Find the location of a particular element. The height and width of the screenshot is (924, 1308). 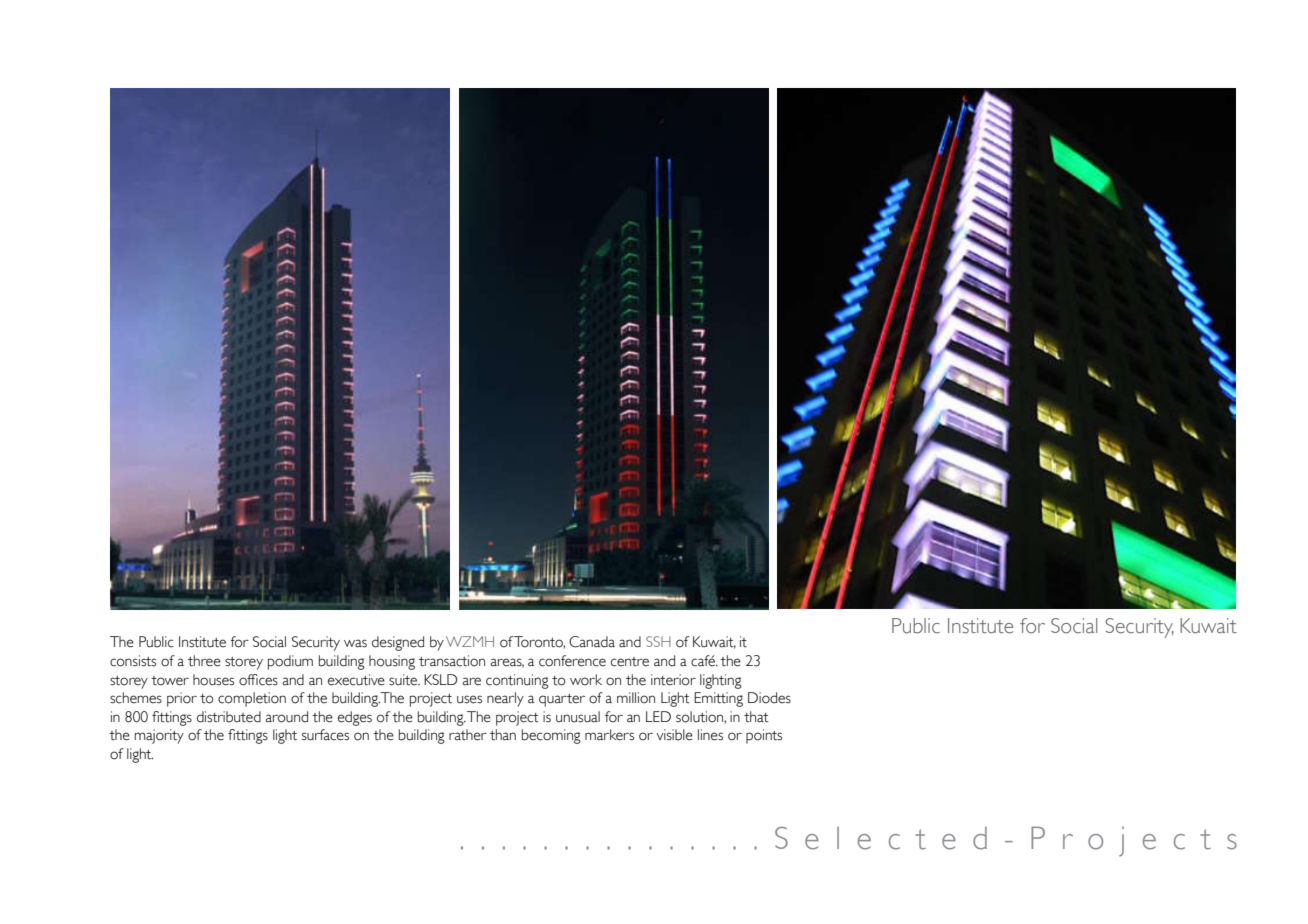

majority is located at coordinates (159, 736).
